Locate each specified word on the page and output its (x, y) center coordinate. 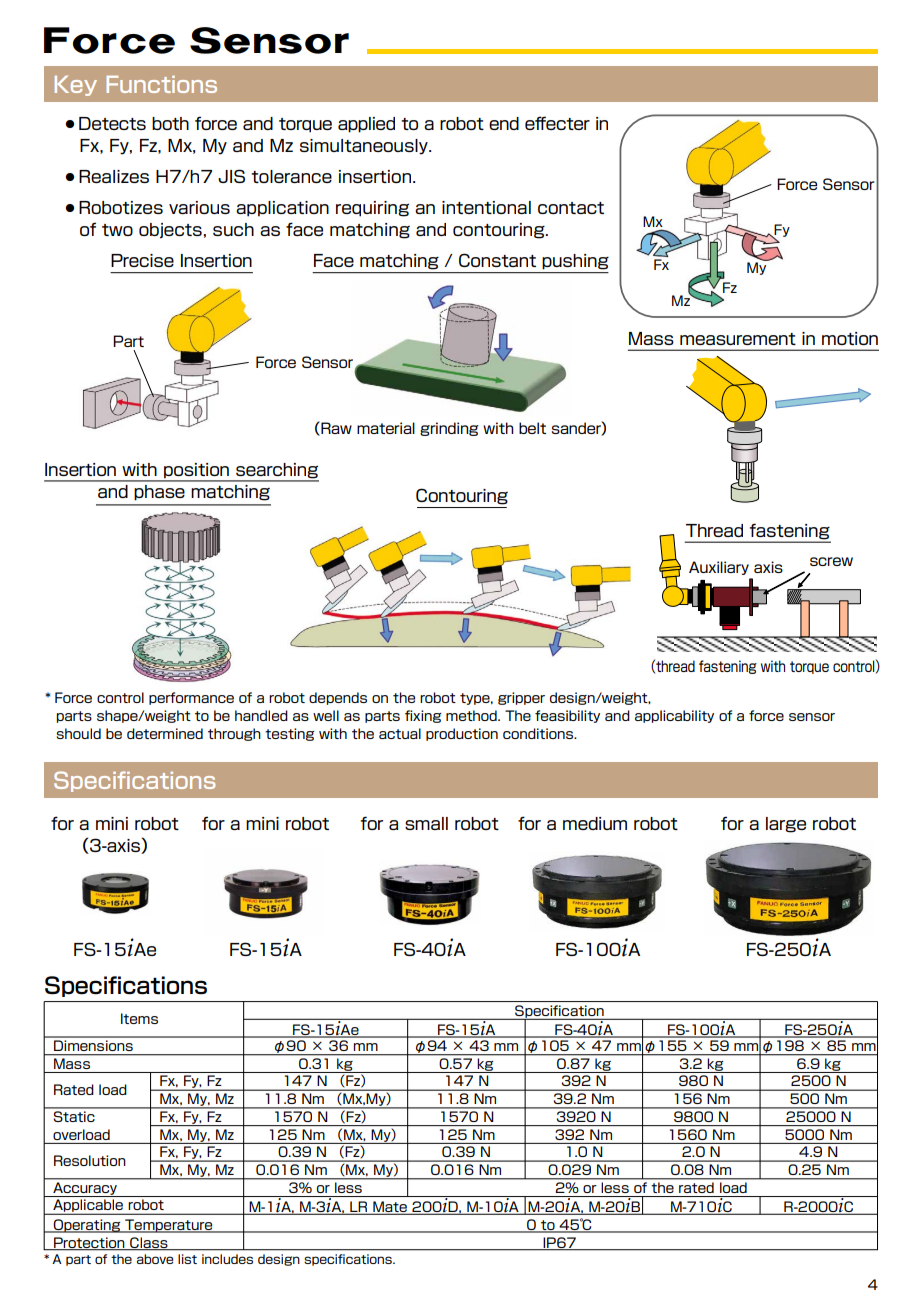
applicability (674, 716)
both (170, 123)
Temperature (169, 1226)
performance (191, 698)
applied (366, 125)
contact (571, 208)
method (472, 715)
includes (227, 1259)
